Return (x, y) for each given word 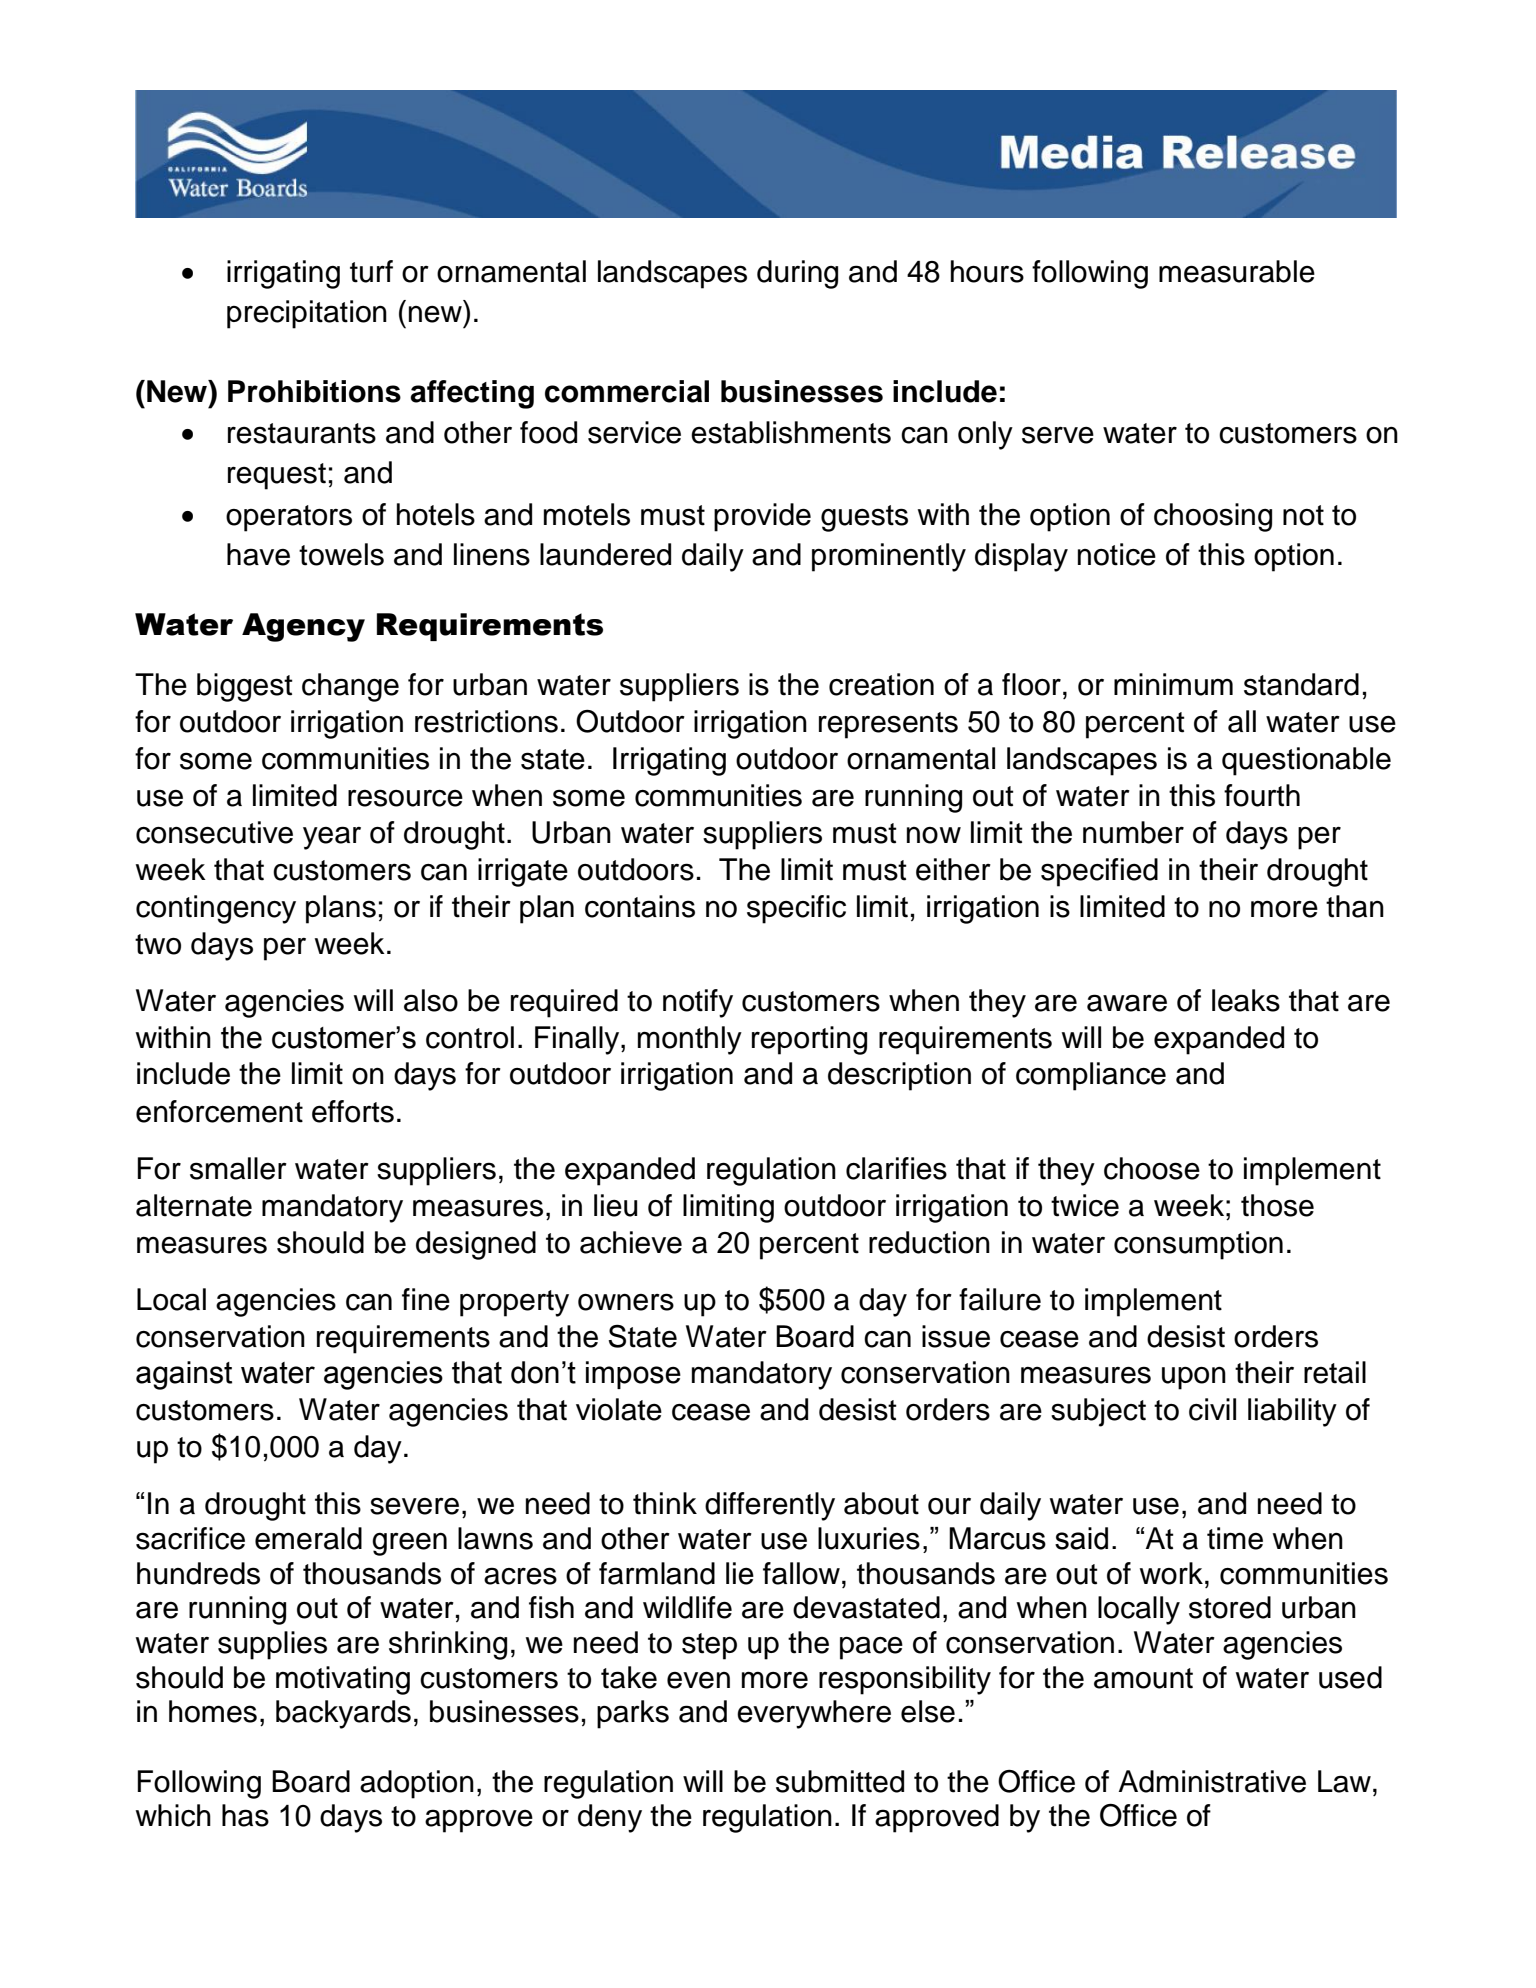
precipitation (307, 314)
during (797, 274)
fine (426, 1299)
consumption (1198, 1245)
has (245, 1815)
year (332, 838)
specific (796, 909)
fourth (1262, 795)
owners (626, 1302)
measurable (1237, 271)
